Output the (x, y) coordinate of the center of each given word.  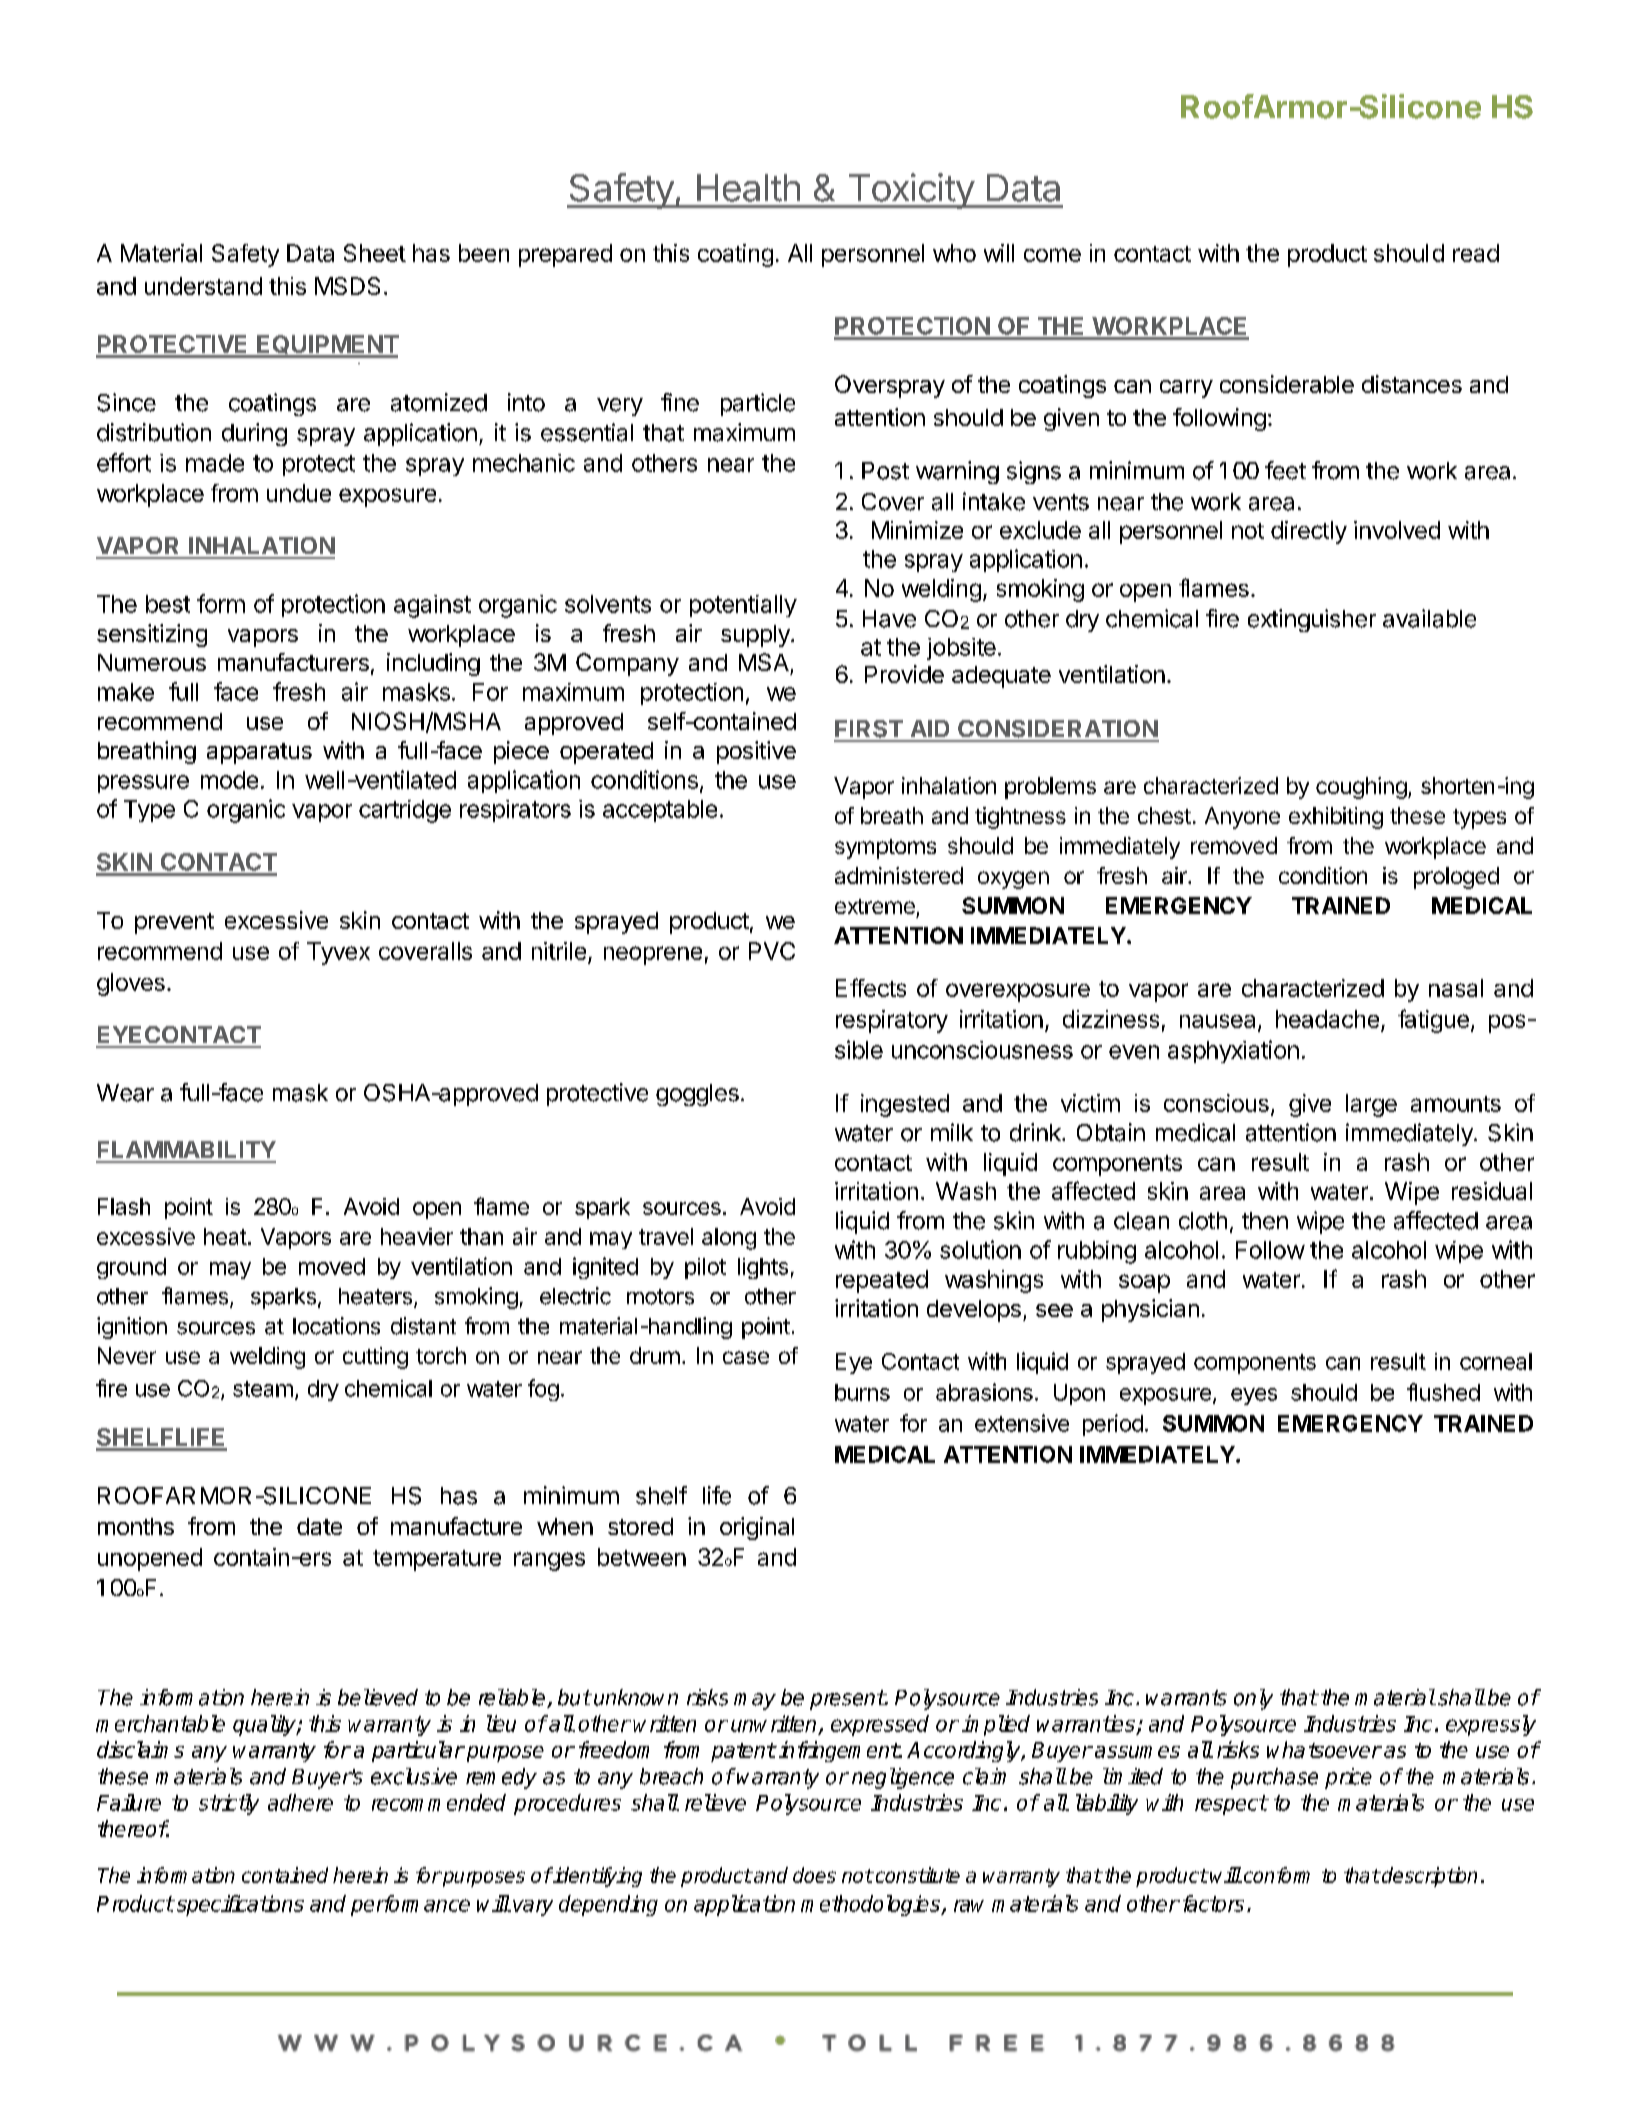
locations (336, 1326)
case (746, 1357)
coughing (1361, 788)
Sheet (375, 253)
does (814, 1875)
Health (748, 188)
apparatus (259, 753)
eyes (1254, 1396)
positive (756, 752)
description (1428, 1877)
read (1476, 253)
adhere (300, 1802)
